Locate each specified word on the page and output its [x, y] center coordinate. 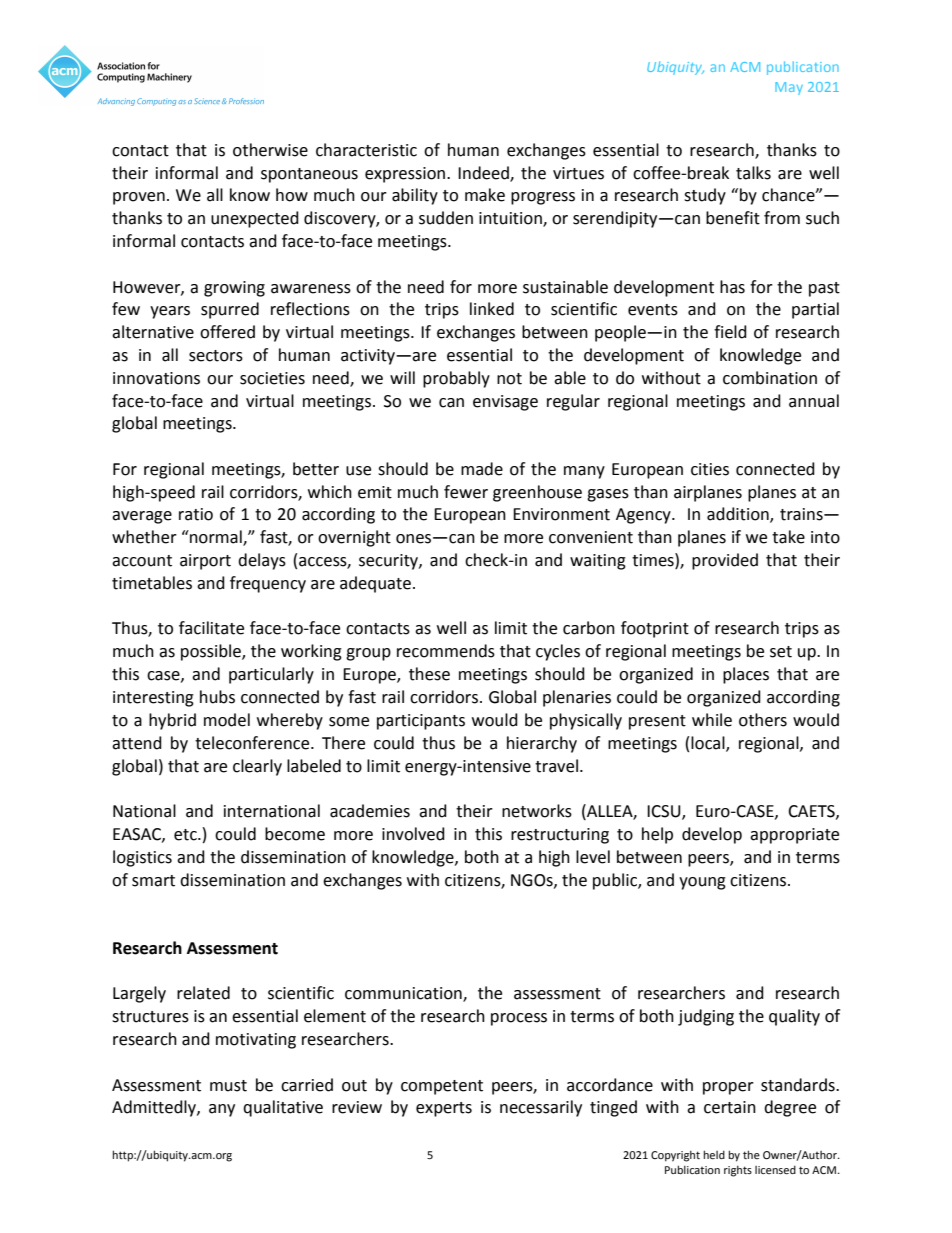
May [789, 88]
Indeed [484, 173]
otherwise [270, 150]
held [714, 1154]
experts [444, 1109]
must [228, 1086]
